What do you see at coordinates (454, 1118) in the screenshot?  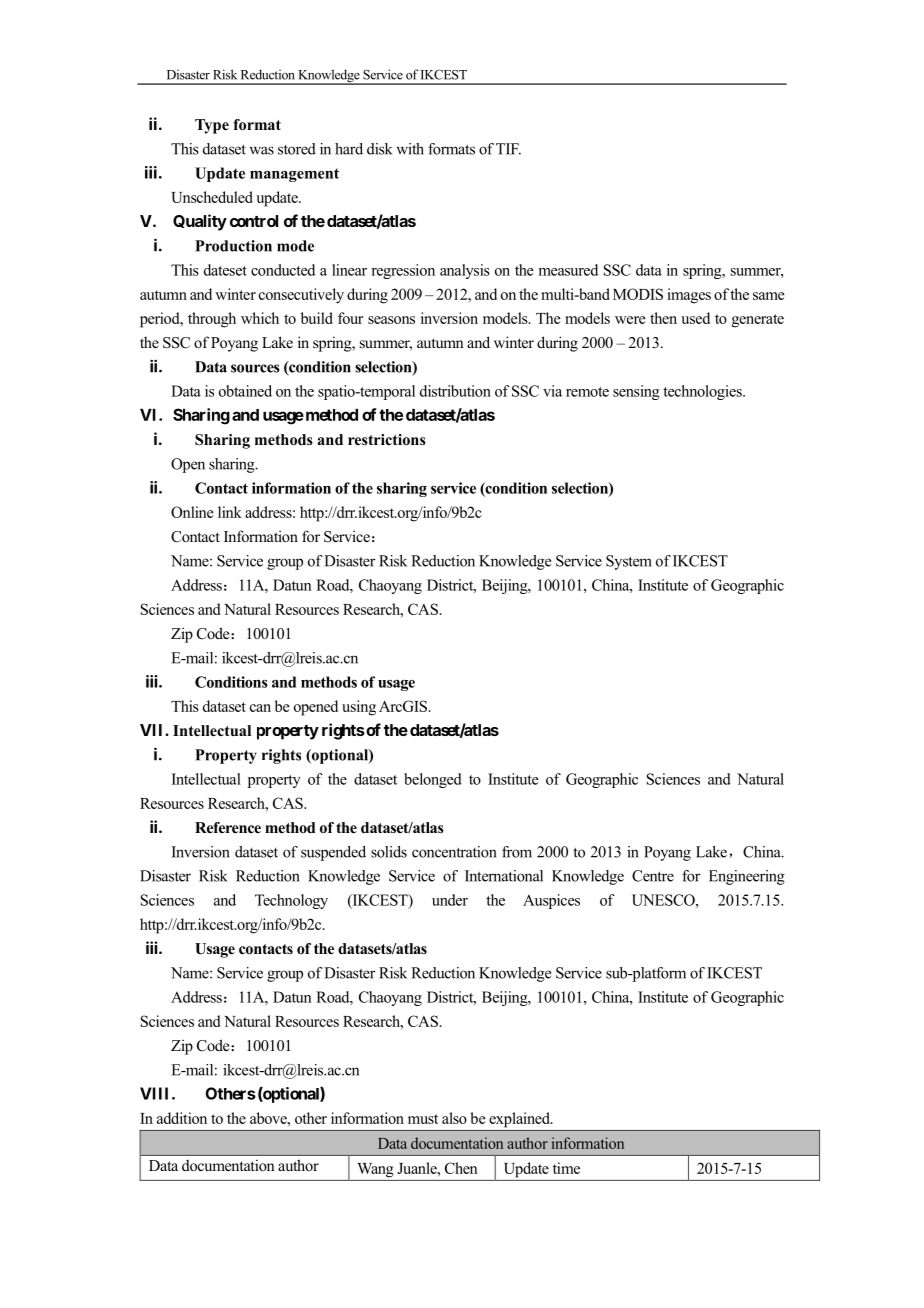 I see `also` at bounding box center [454, 1118].
